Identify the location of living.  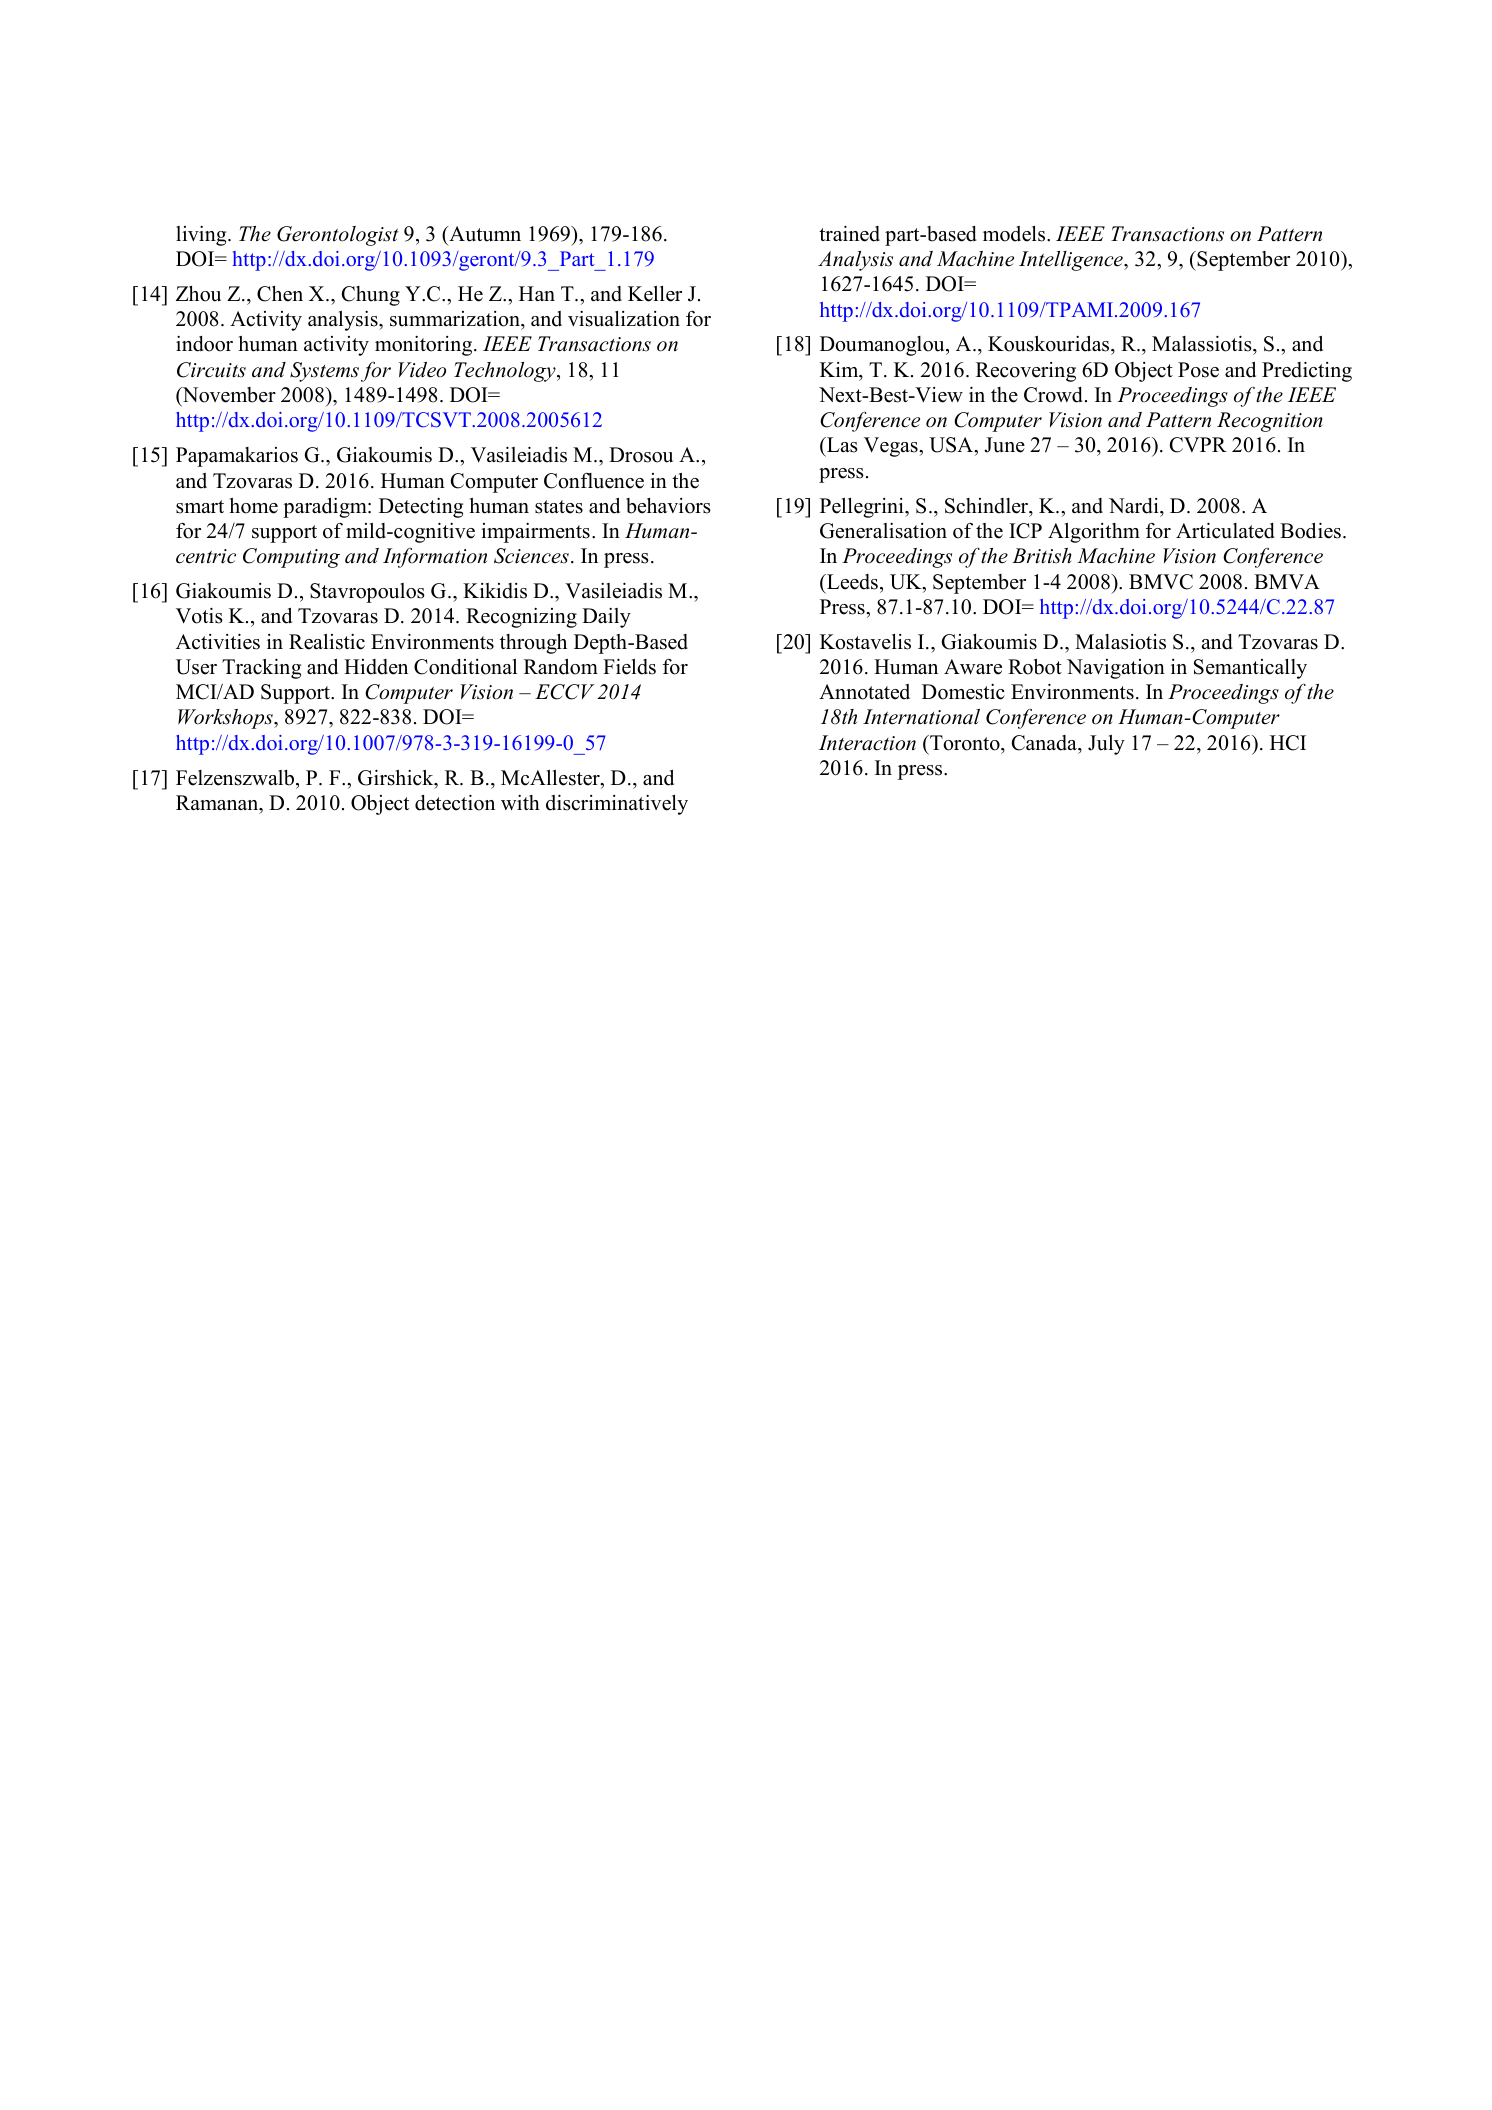
(202, 236).
